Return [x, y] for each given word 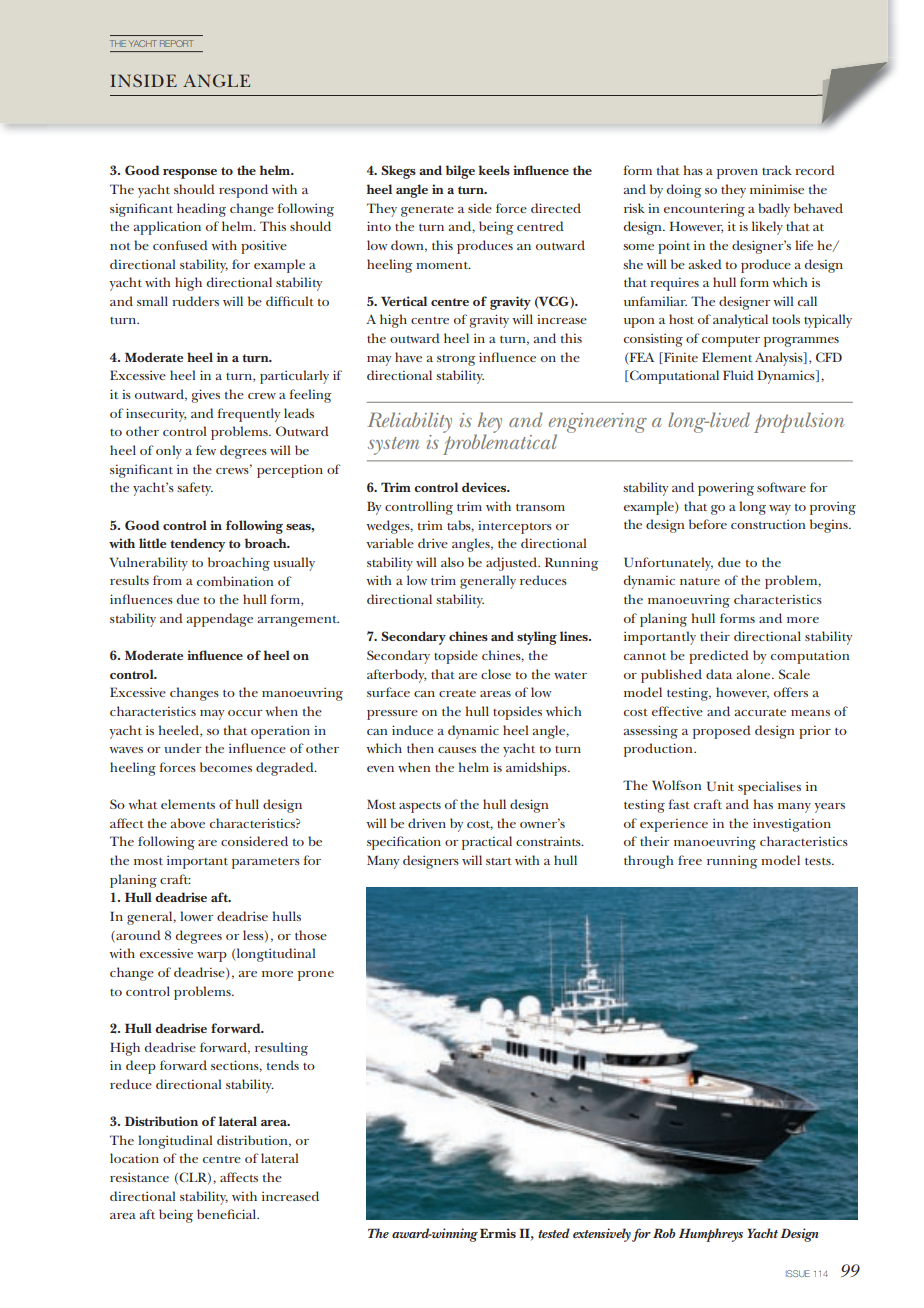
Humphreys [711, 1235]
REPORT [176, 43]
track [777, 170]
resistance [139, 1177]
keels [494, 170]
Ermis [498, 1233]
